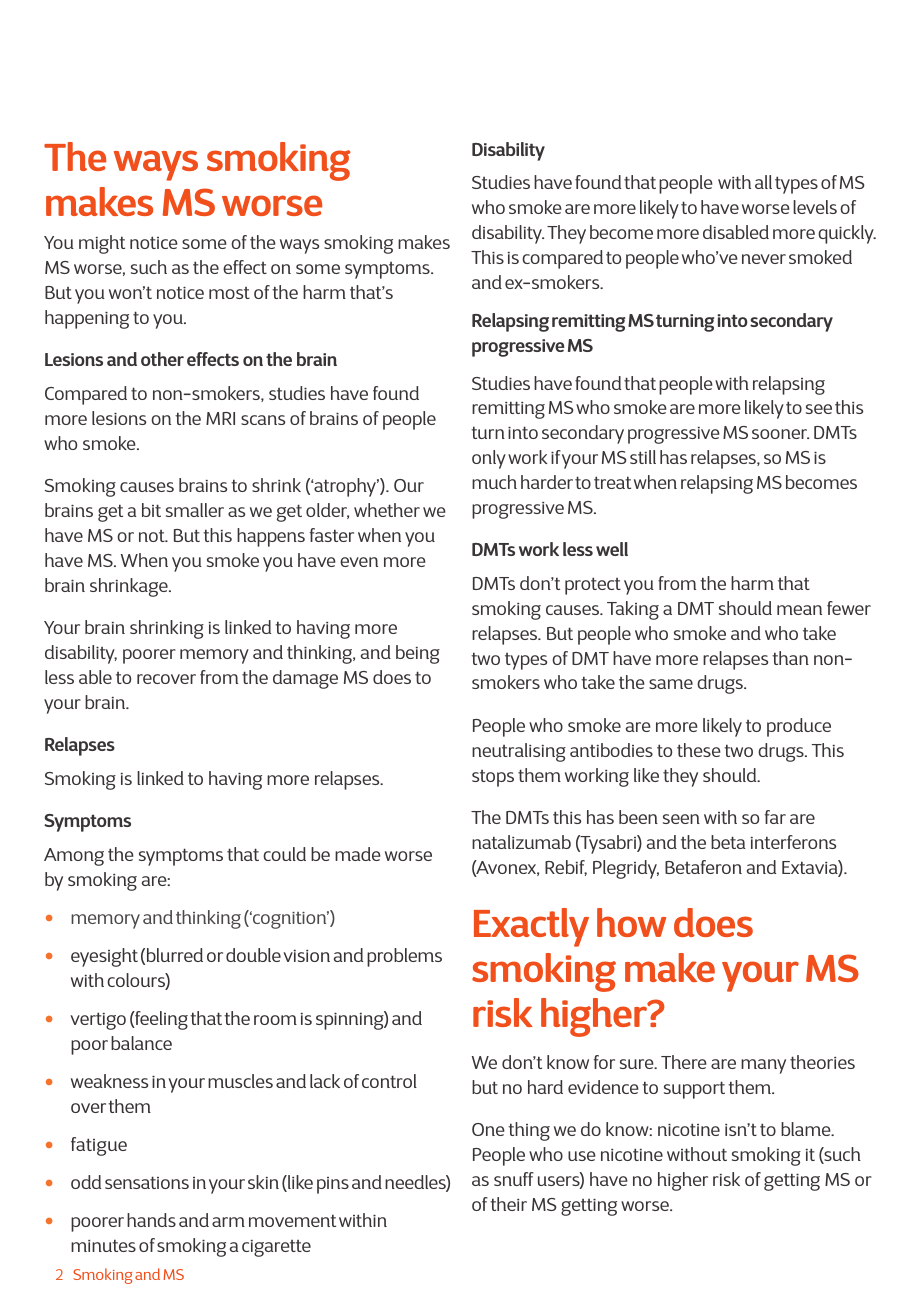 This screenshot has height=1308, width=924. Describe the element at coordinates (508, 1204) in the screenshot. I see `their` at that location.
